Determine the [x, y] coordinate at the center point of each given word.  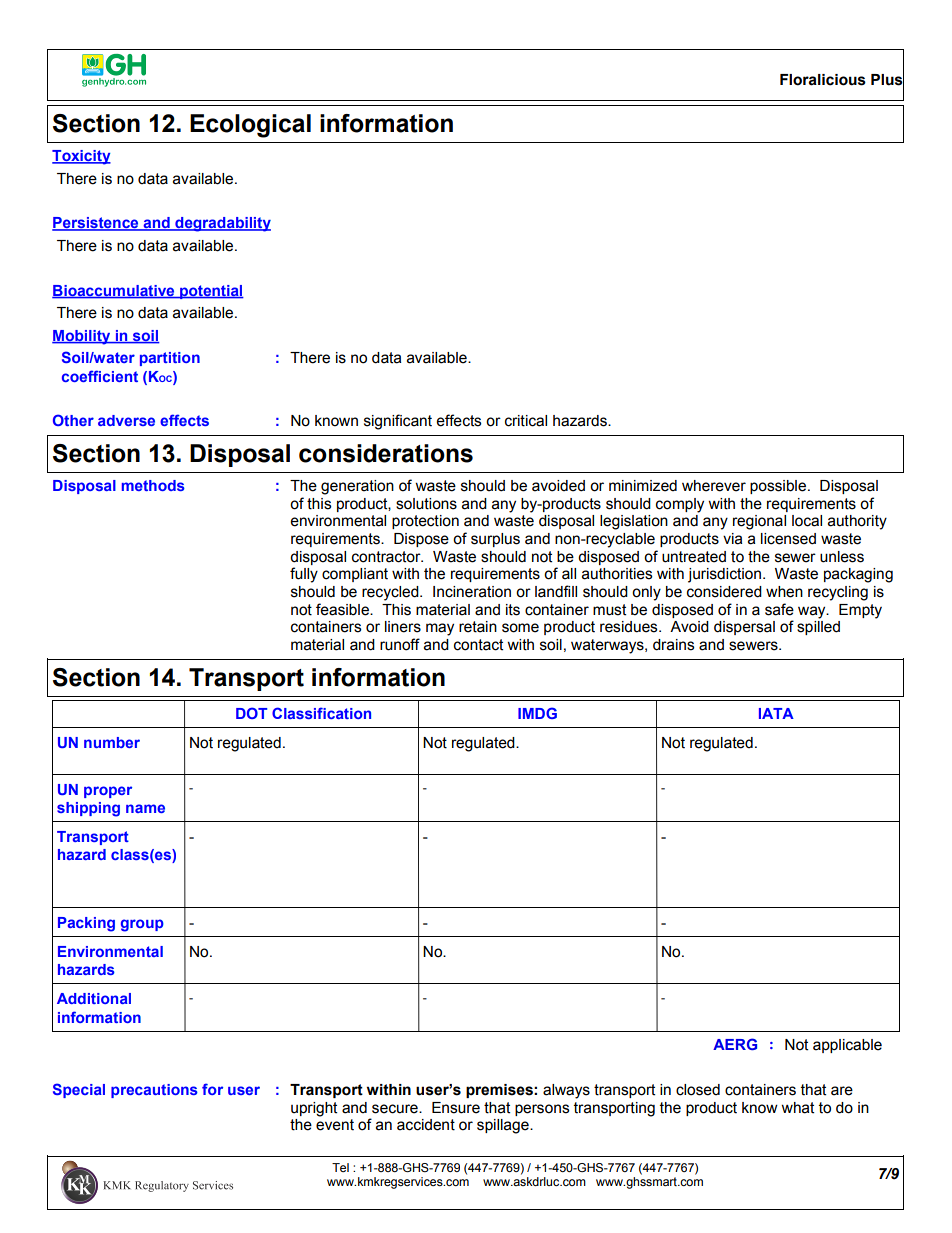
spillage [504, 1126]
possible [778, 487]
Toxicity [81, 157]
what [797, 1108]
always [566, 1091]
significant [398, 422]
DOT [252, 713]
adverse [126, 420]
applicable [847, 1046]
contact [478, 645]
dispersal [744, 628]
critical [526, 421]
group [142, 925]
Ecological [250, 126]
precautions [154, 1091]
